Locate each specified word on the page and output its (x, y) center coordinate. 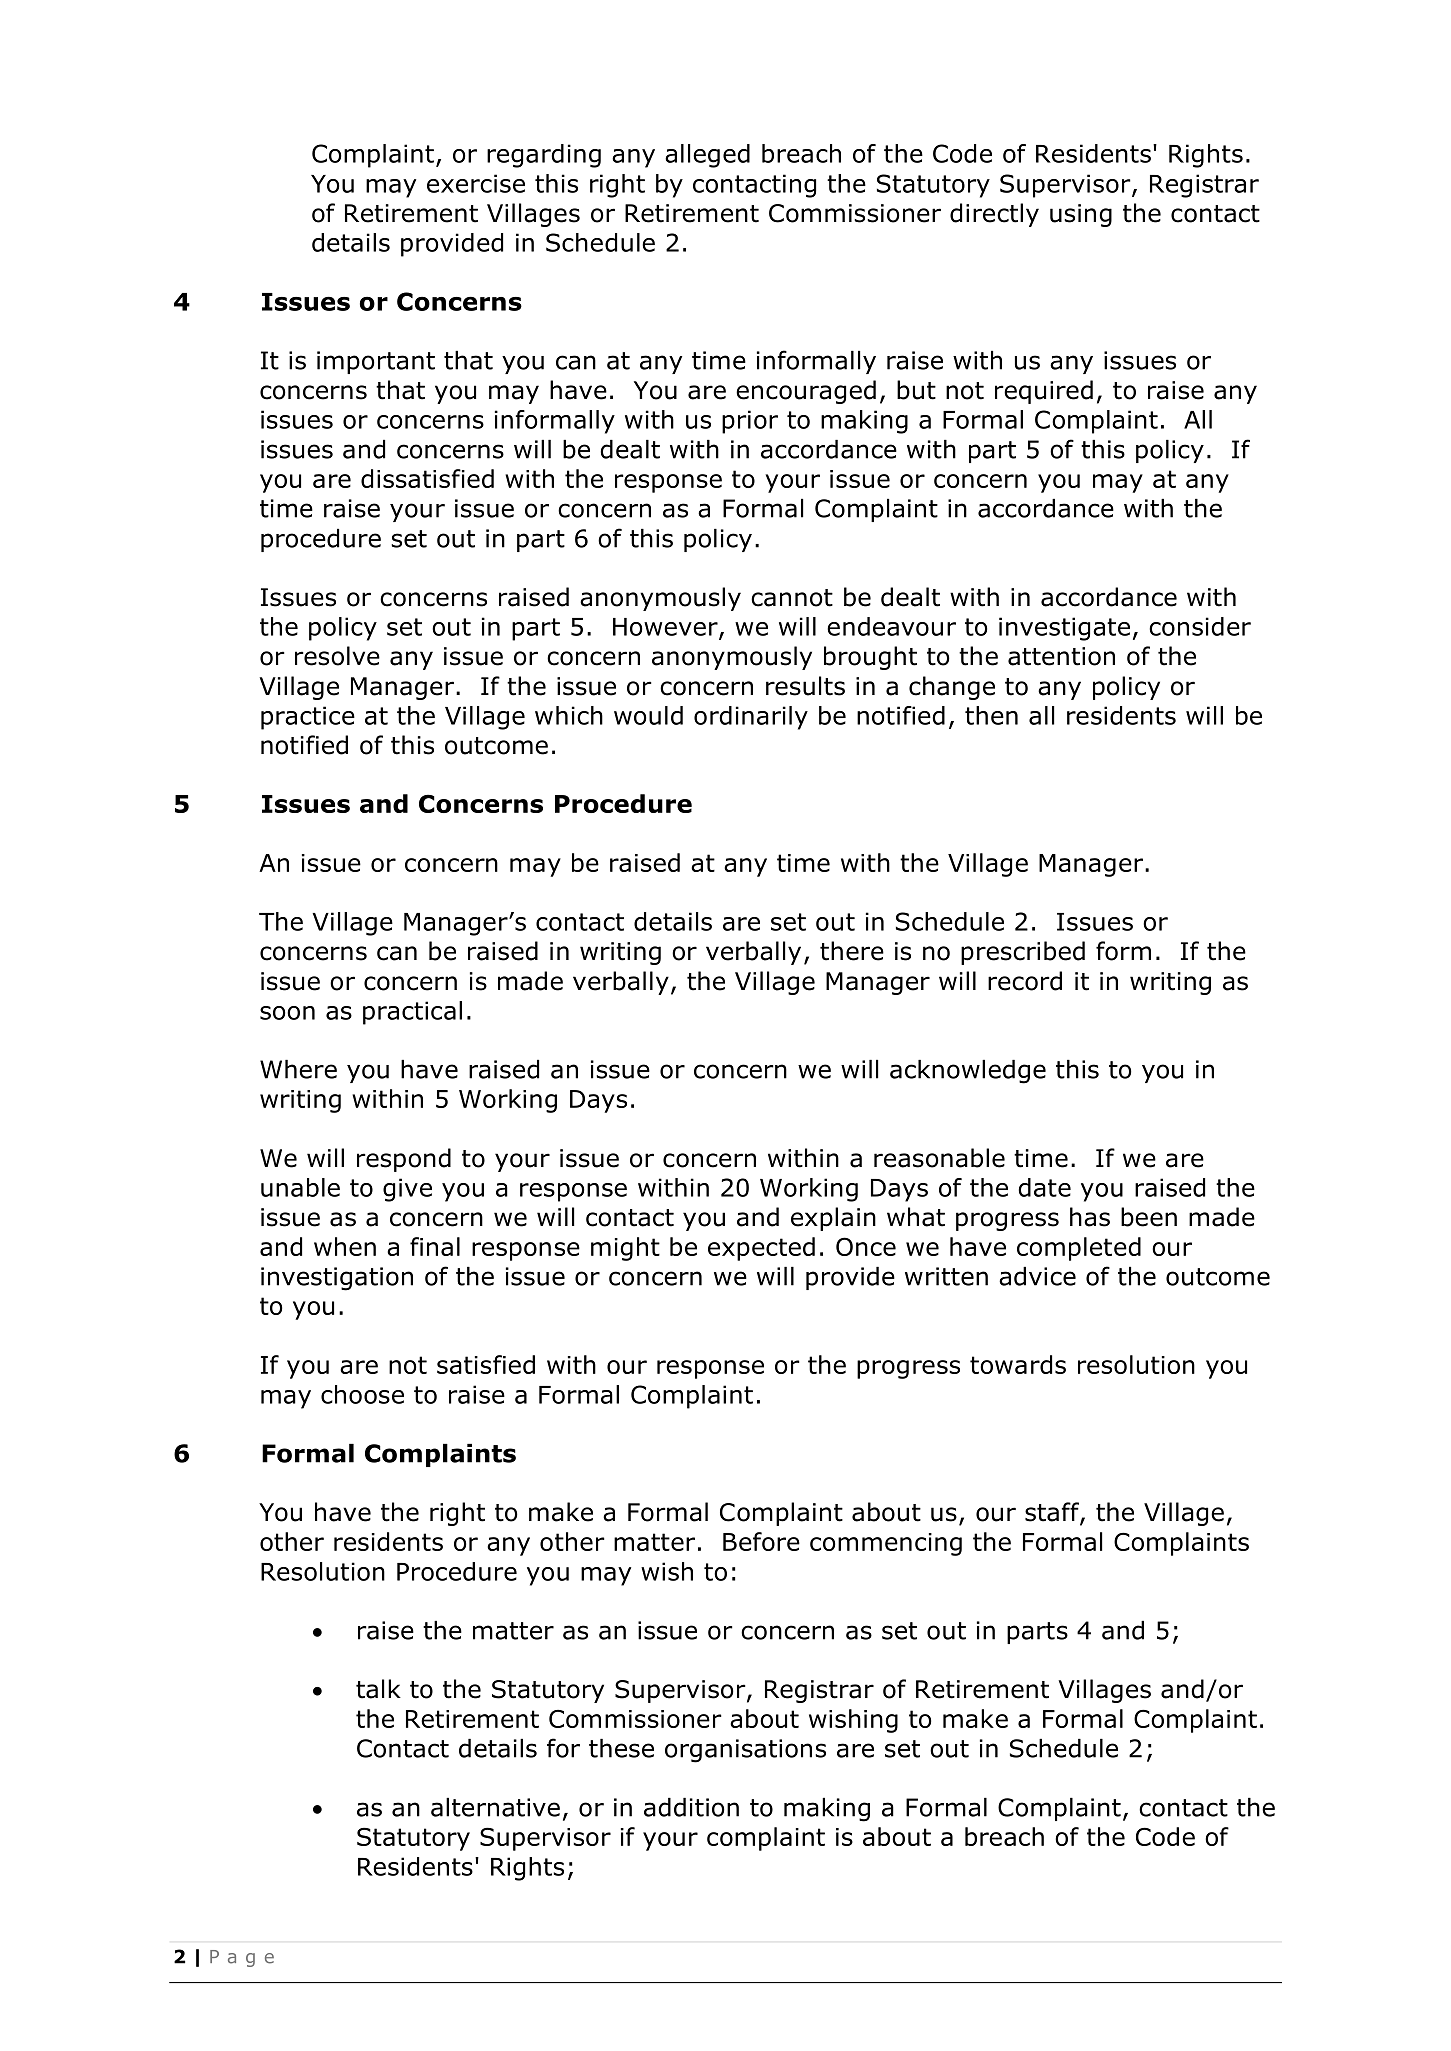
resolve (337, 656)
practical (412, 1013)
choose (362, 1394)
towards (1018, 1364)
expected (761, 1249)
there (852, 951)
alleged (707, 156)
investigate (1064, 629)
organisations (745, 1751)
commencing (886, 1544)
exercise (476, 183)
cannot (792, 598)
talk (378, 1689)
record (1025, 981)
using (1081, 215)
